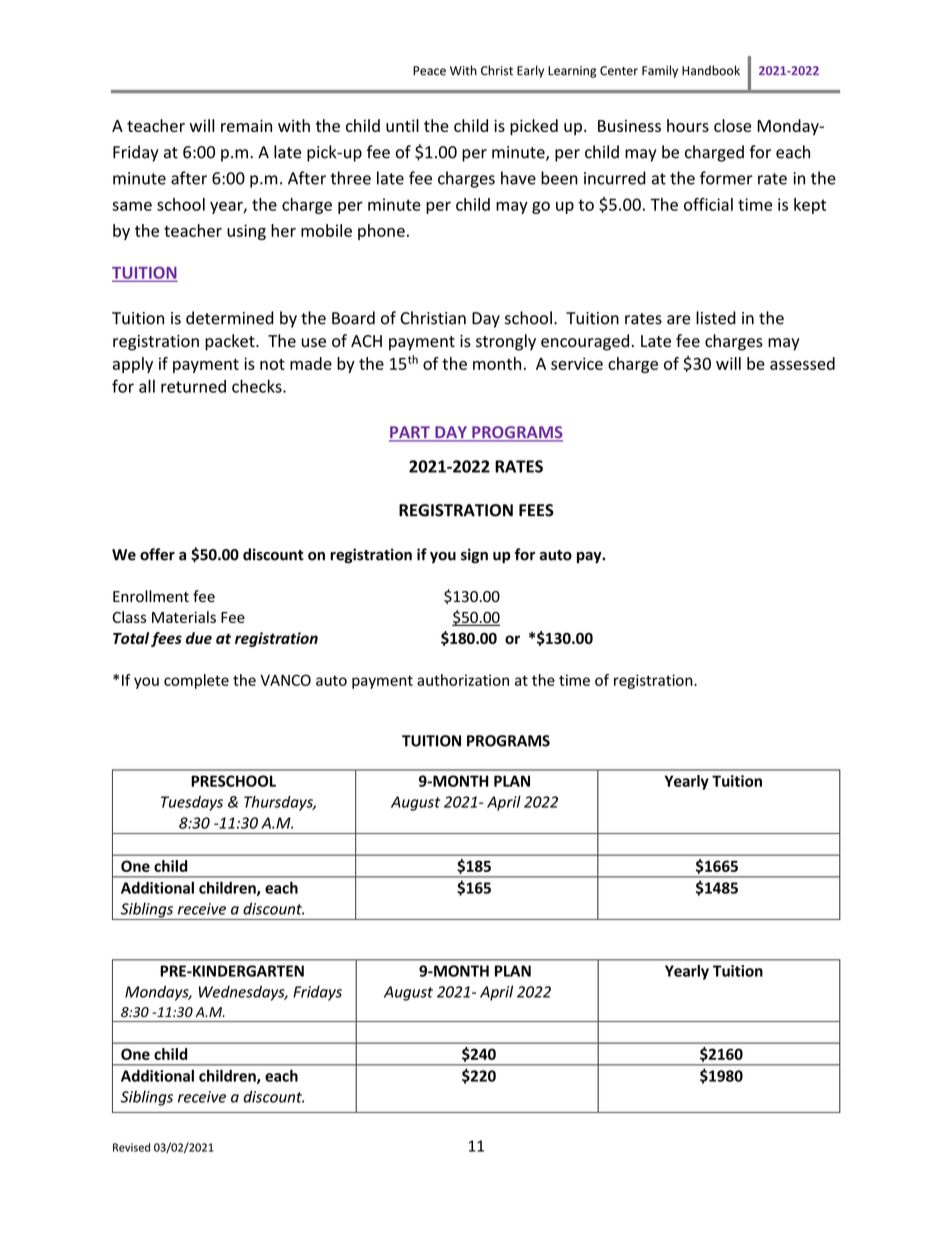  I want to click on Peace, so click(429, 71).
